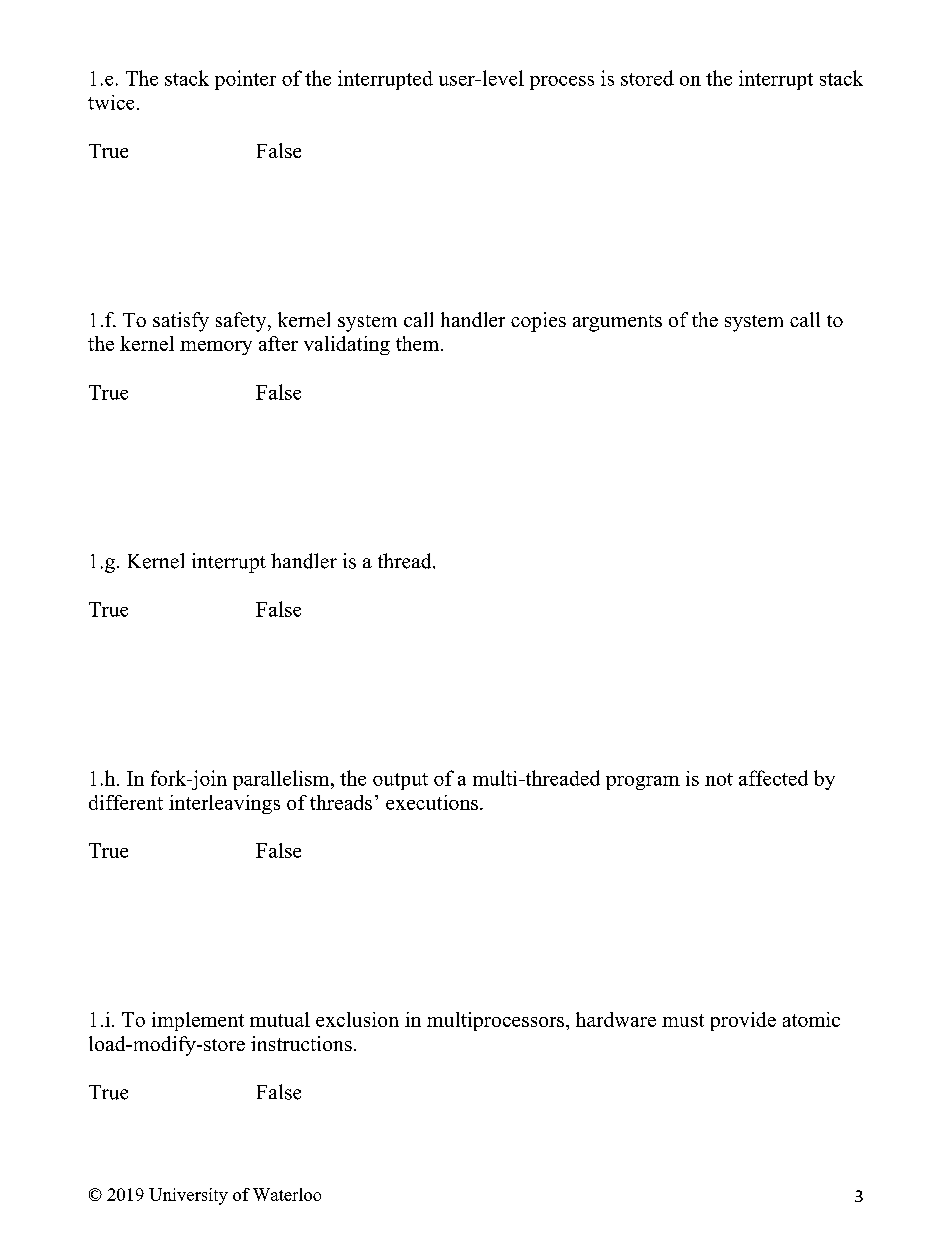 The height and width of the screenshot is (1233, 952). Describe the element at coordinates (400, 781) in the screenshot. I see `output` at that location.
